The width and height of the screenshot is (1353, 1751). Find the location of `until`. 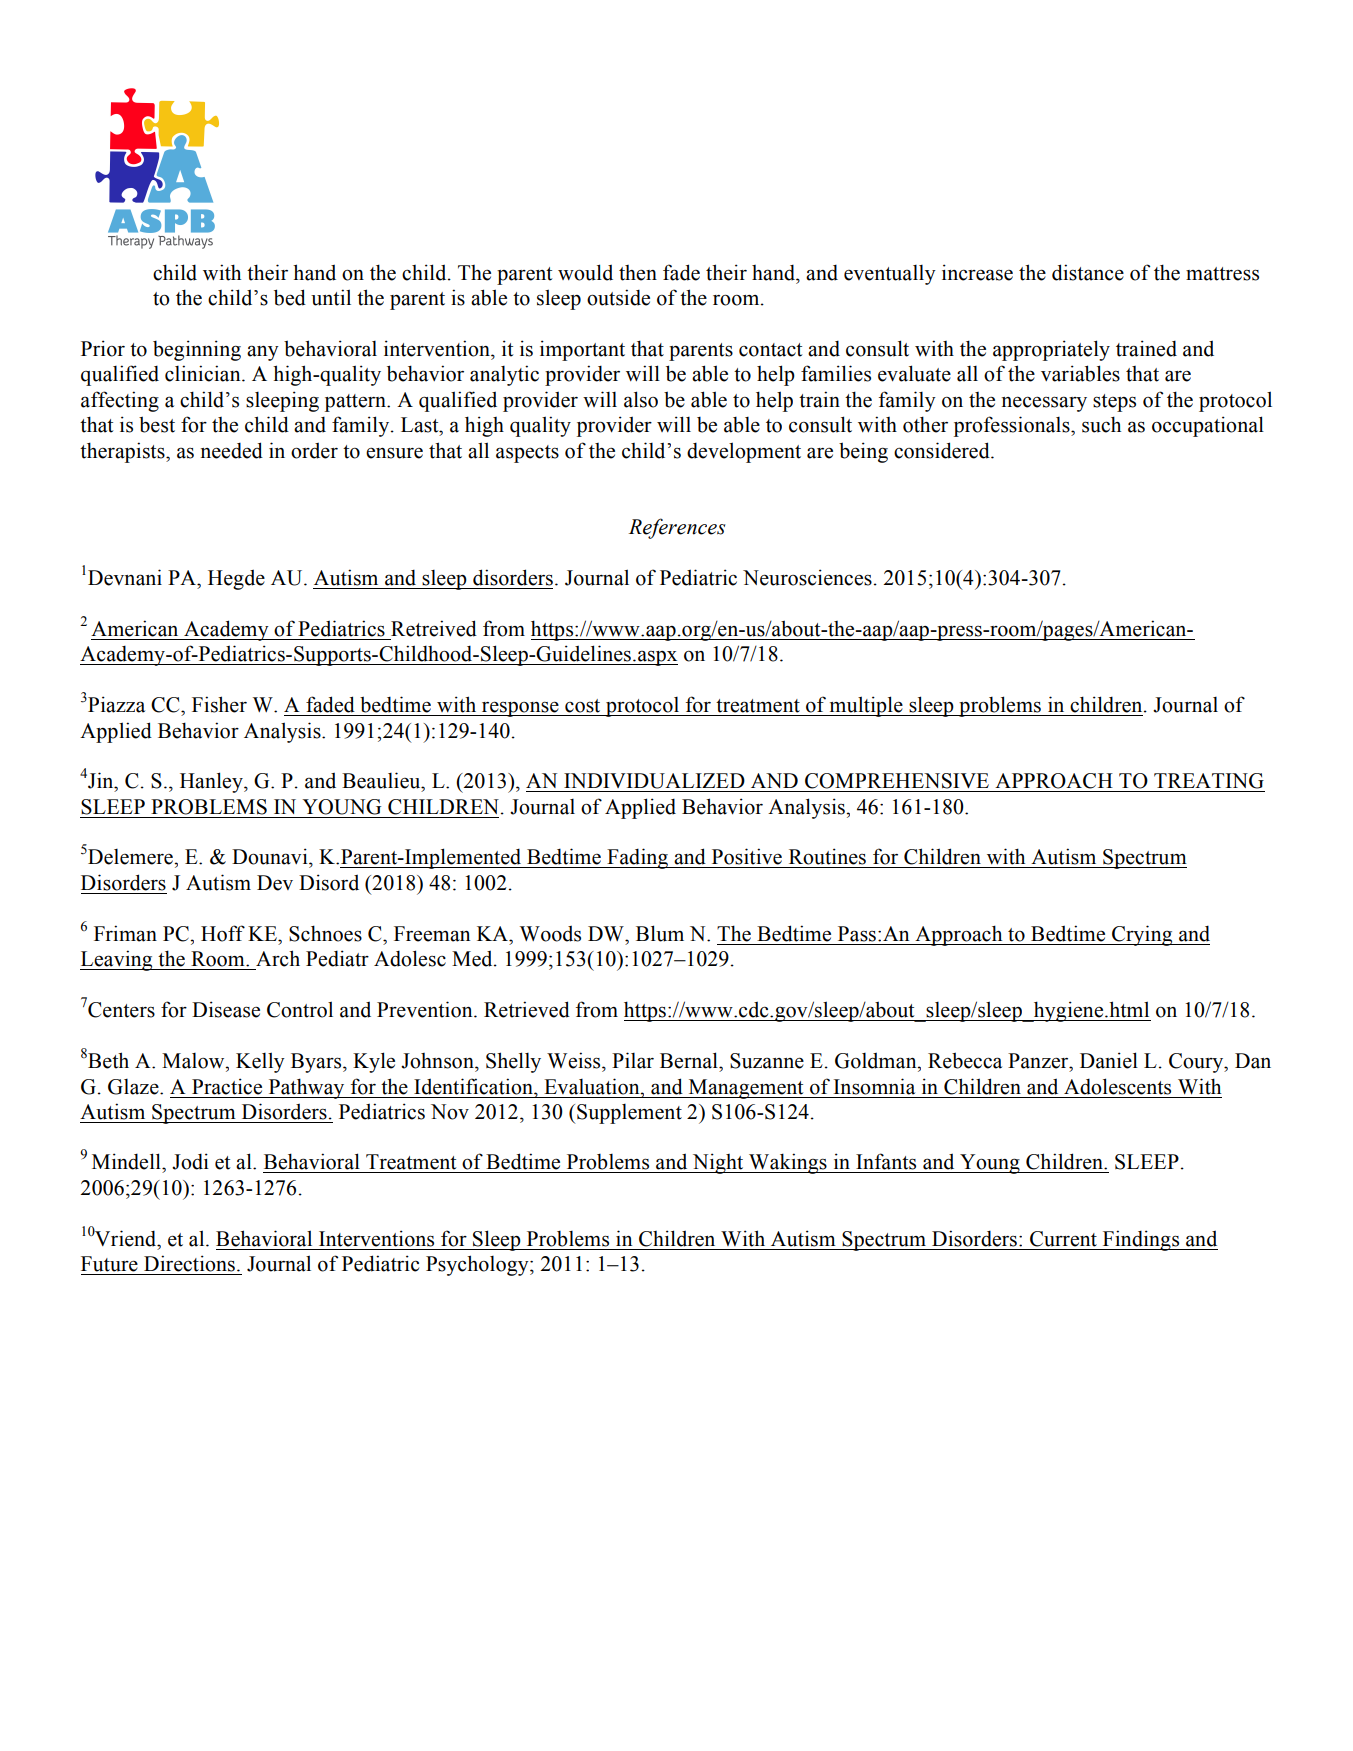

until is located at coordinates (331, 297).
